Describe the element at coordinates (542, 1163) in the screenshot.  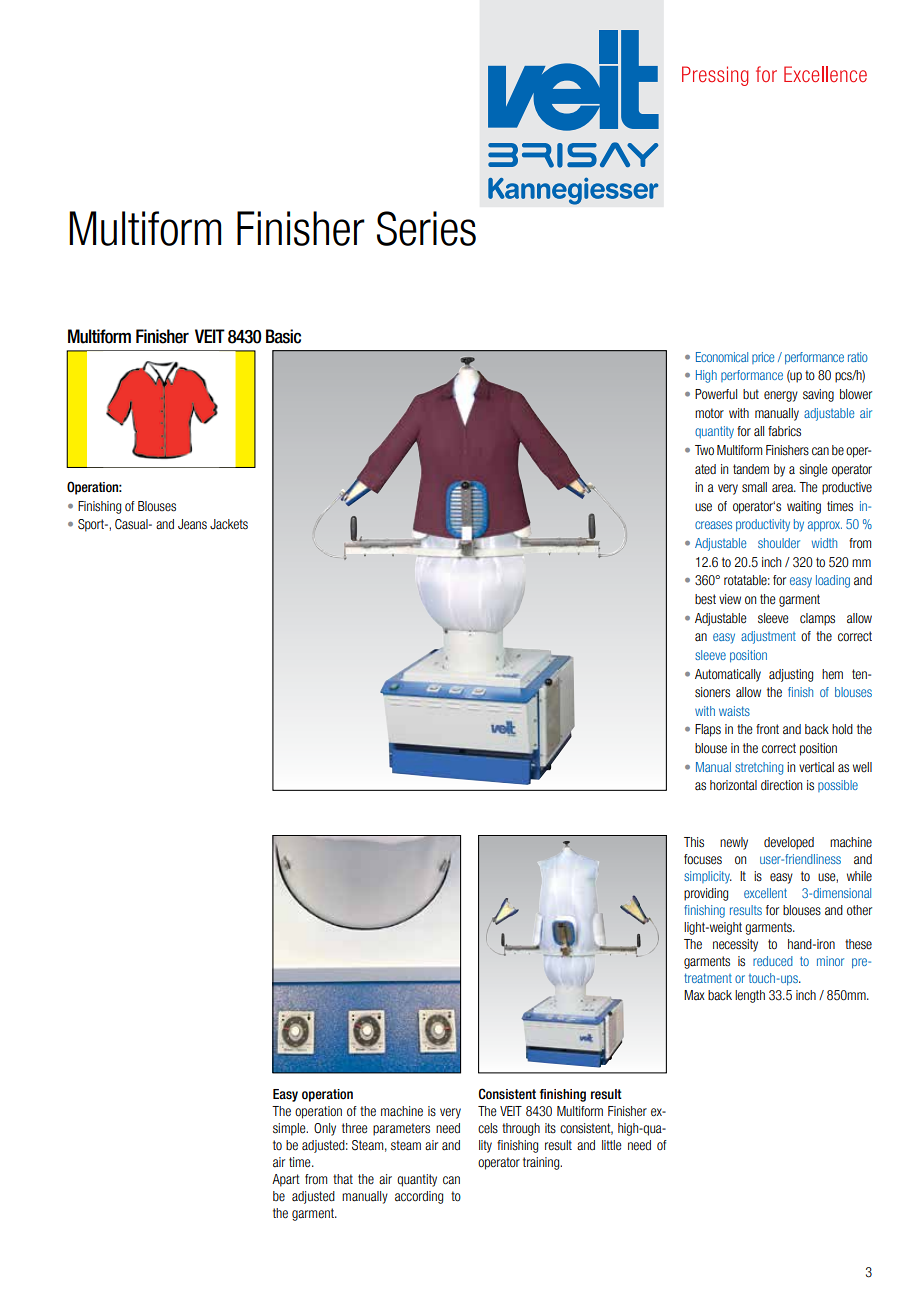
I see `training` at that location.
